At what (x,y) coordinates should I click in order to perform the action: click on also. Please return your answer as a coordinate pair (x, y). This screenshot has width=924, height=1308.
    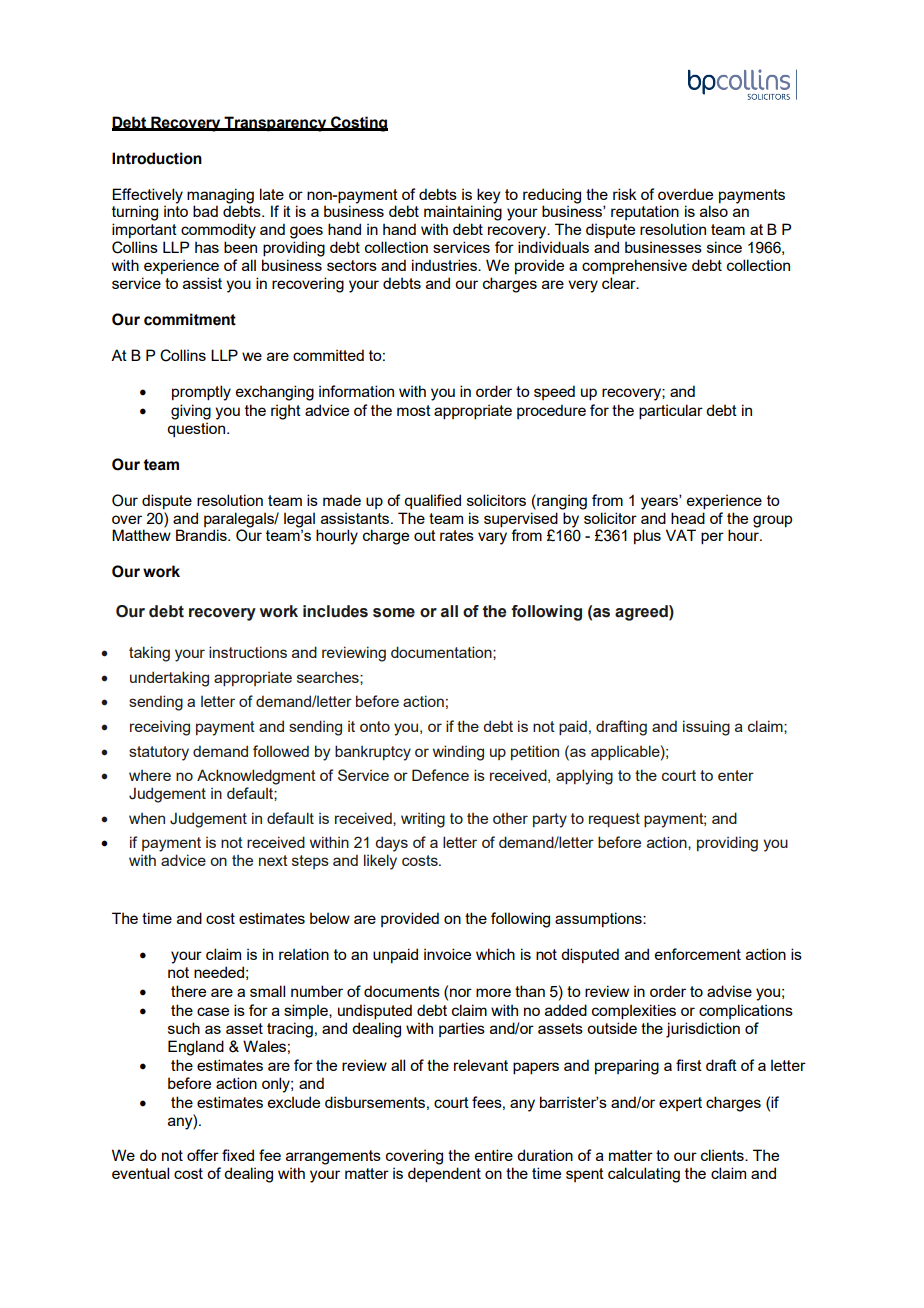
    Looking at the image, I should click on (714, 211).
